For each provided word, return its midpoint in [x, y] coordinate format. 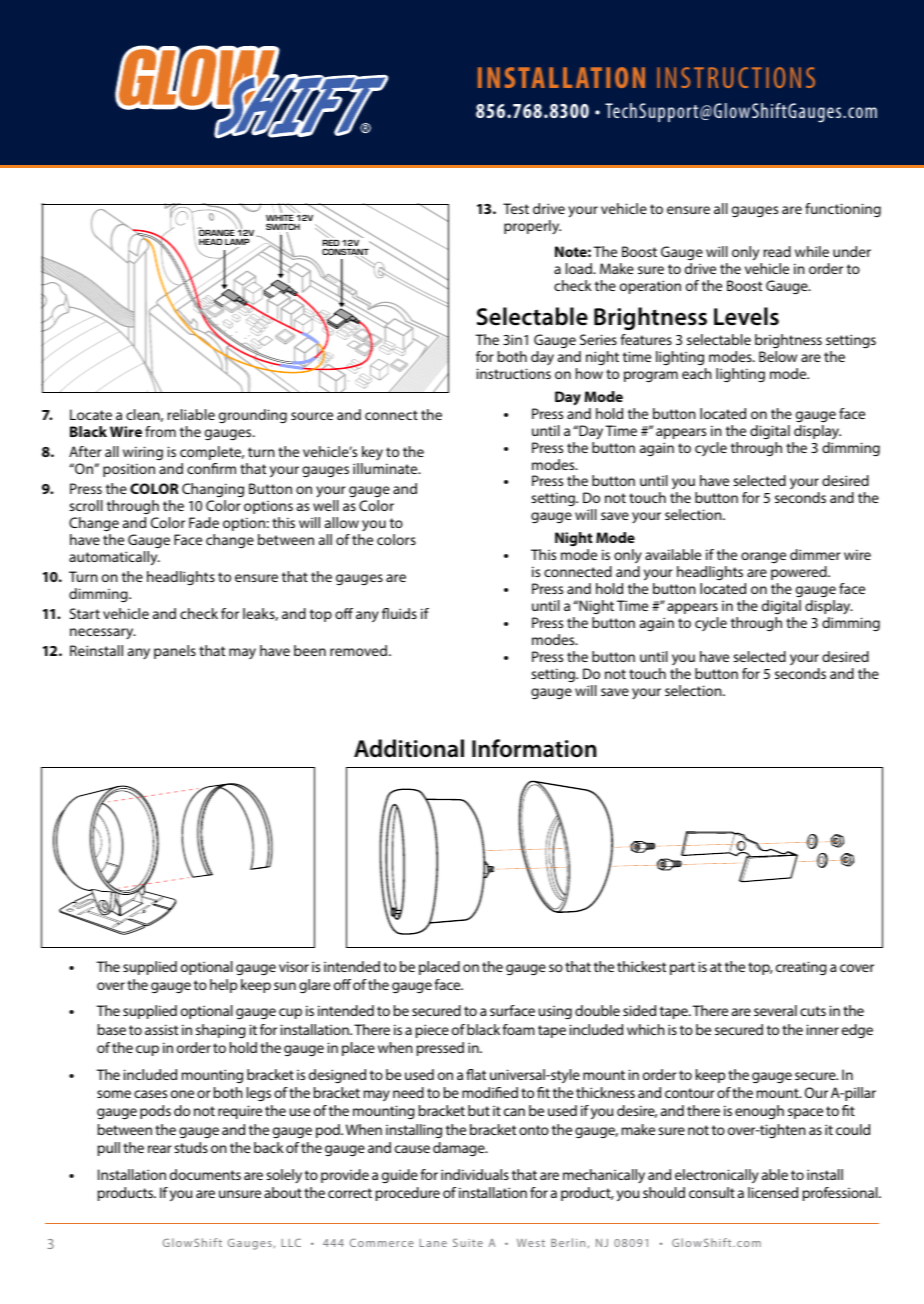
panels [175, 652]
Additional [409, 748]
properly [532, 227]
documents [205, 1174]
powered [800, 573]
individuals [475, 1174]
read [777, 251]
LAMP [237, 243]
